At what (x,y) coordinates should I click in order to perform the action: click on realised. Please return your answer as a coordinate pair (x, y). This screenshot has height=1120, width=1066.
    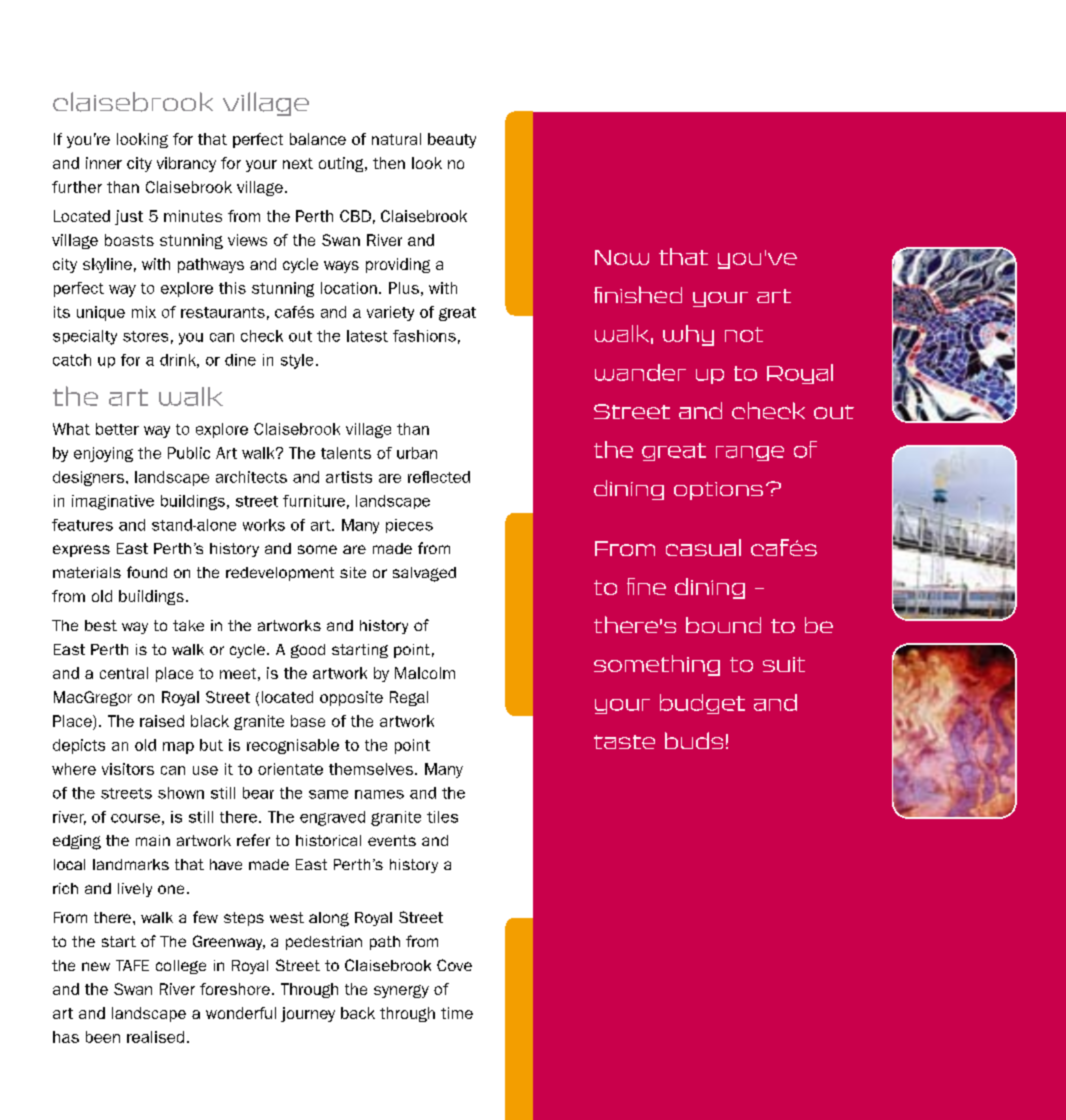
    Looking at the image, I should click on (155, 1037).
